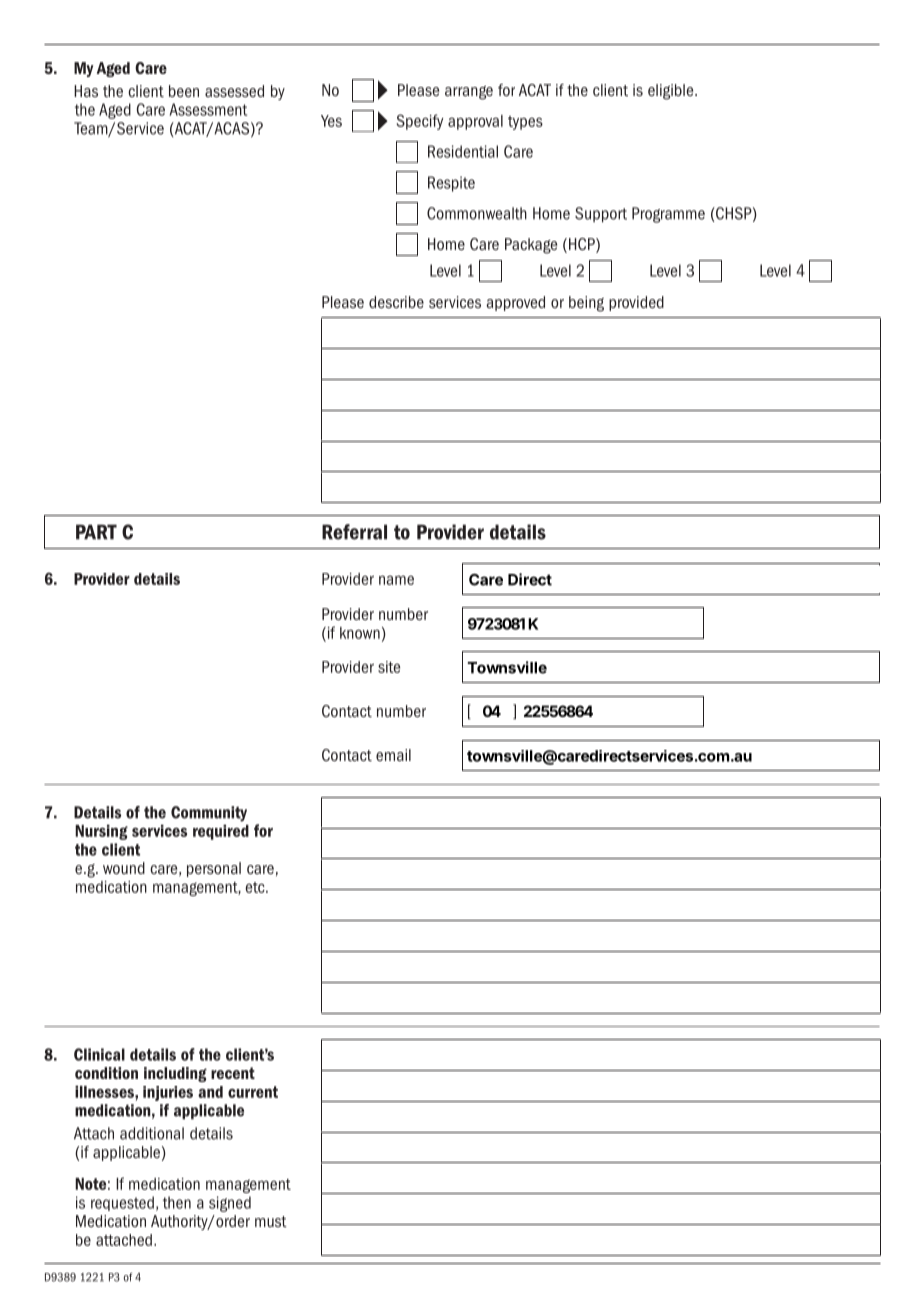 Image resolution: width=924 pixels, height=1308 pixels. I want to click on then, so click(177, 1202).
